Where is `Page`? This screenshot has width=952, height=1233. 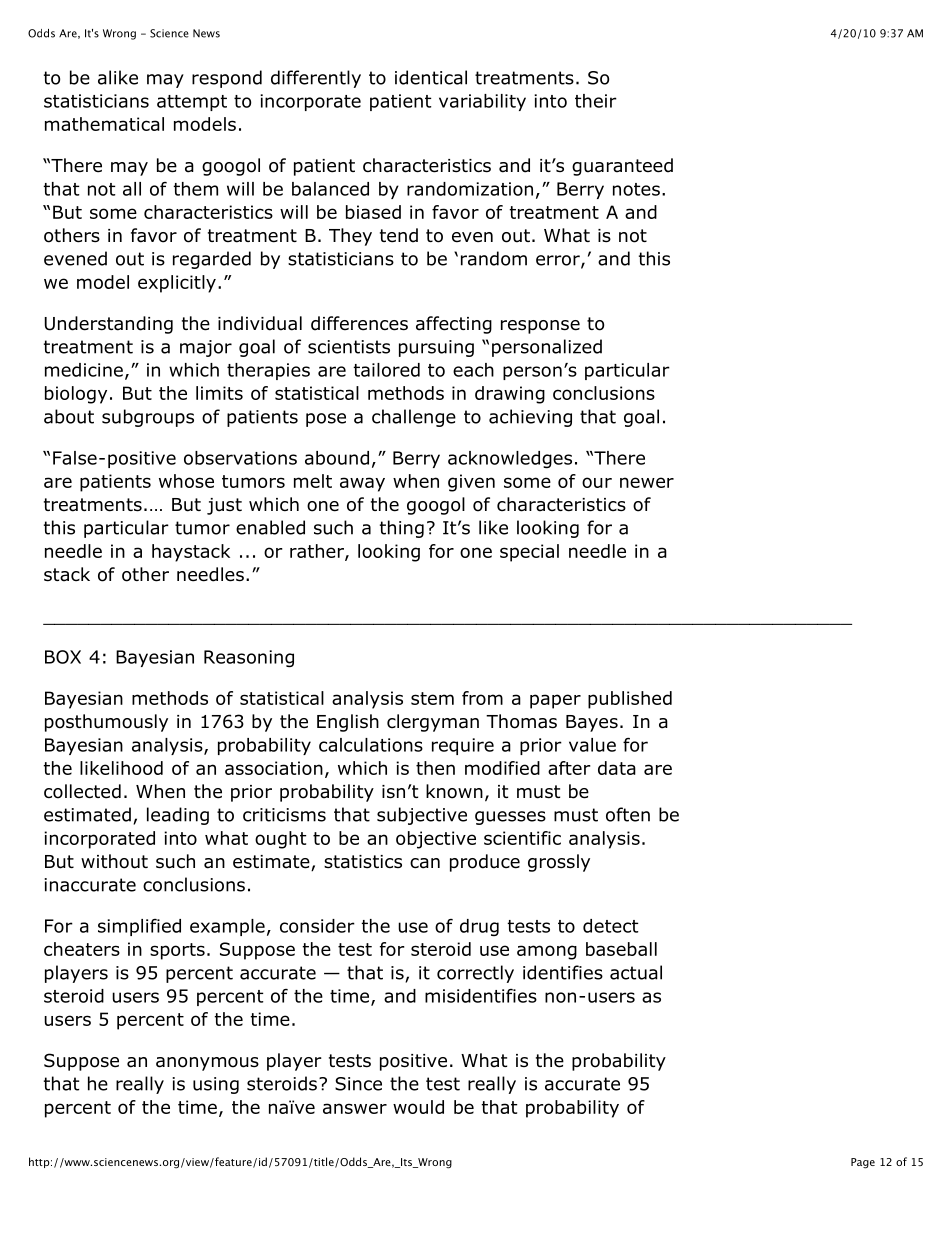 Page is located at coordinates (863, 1163).
